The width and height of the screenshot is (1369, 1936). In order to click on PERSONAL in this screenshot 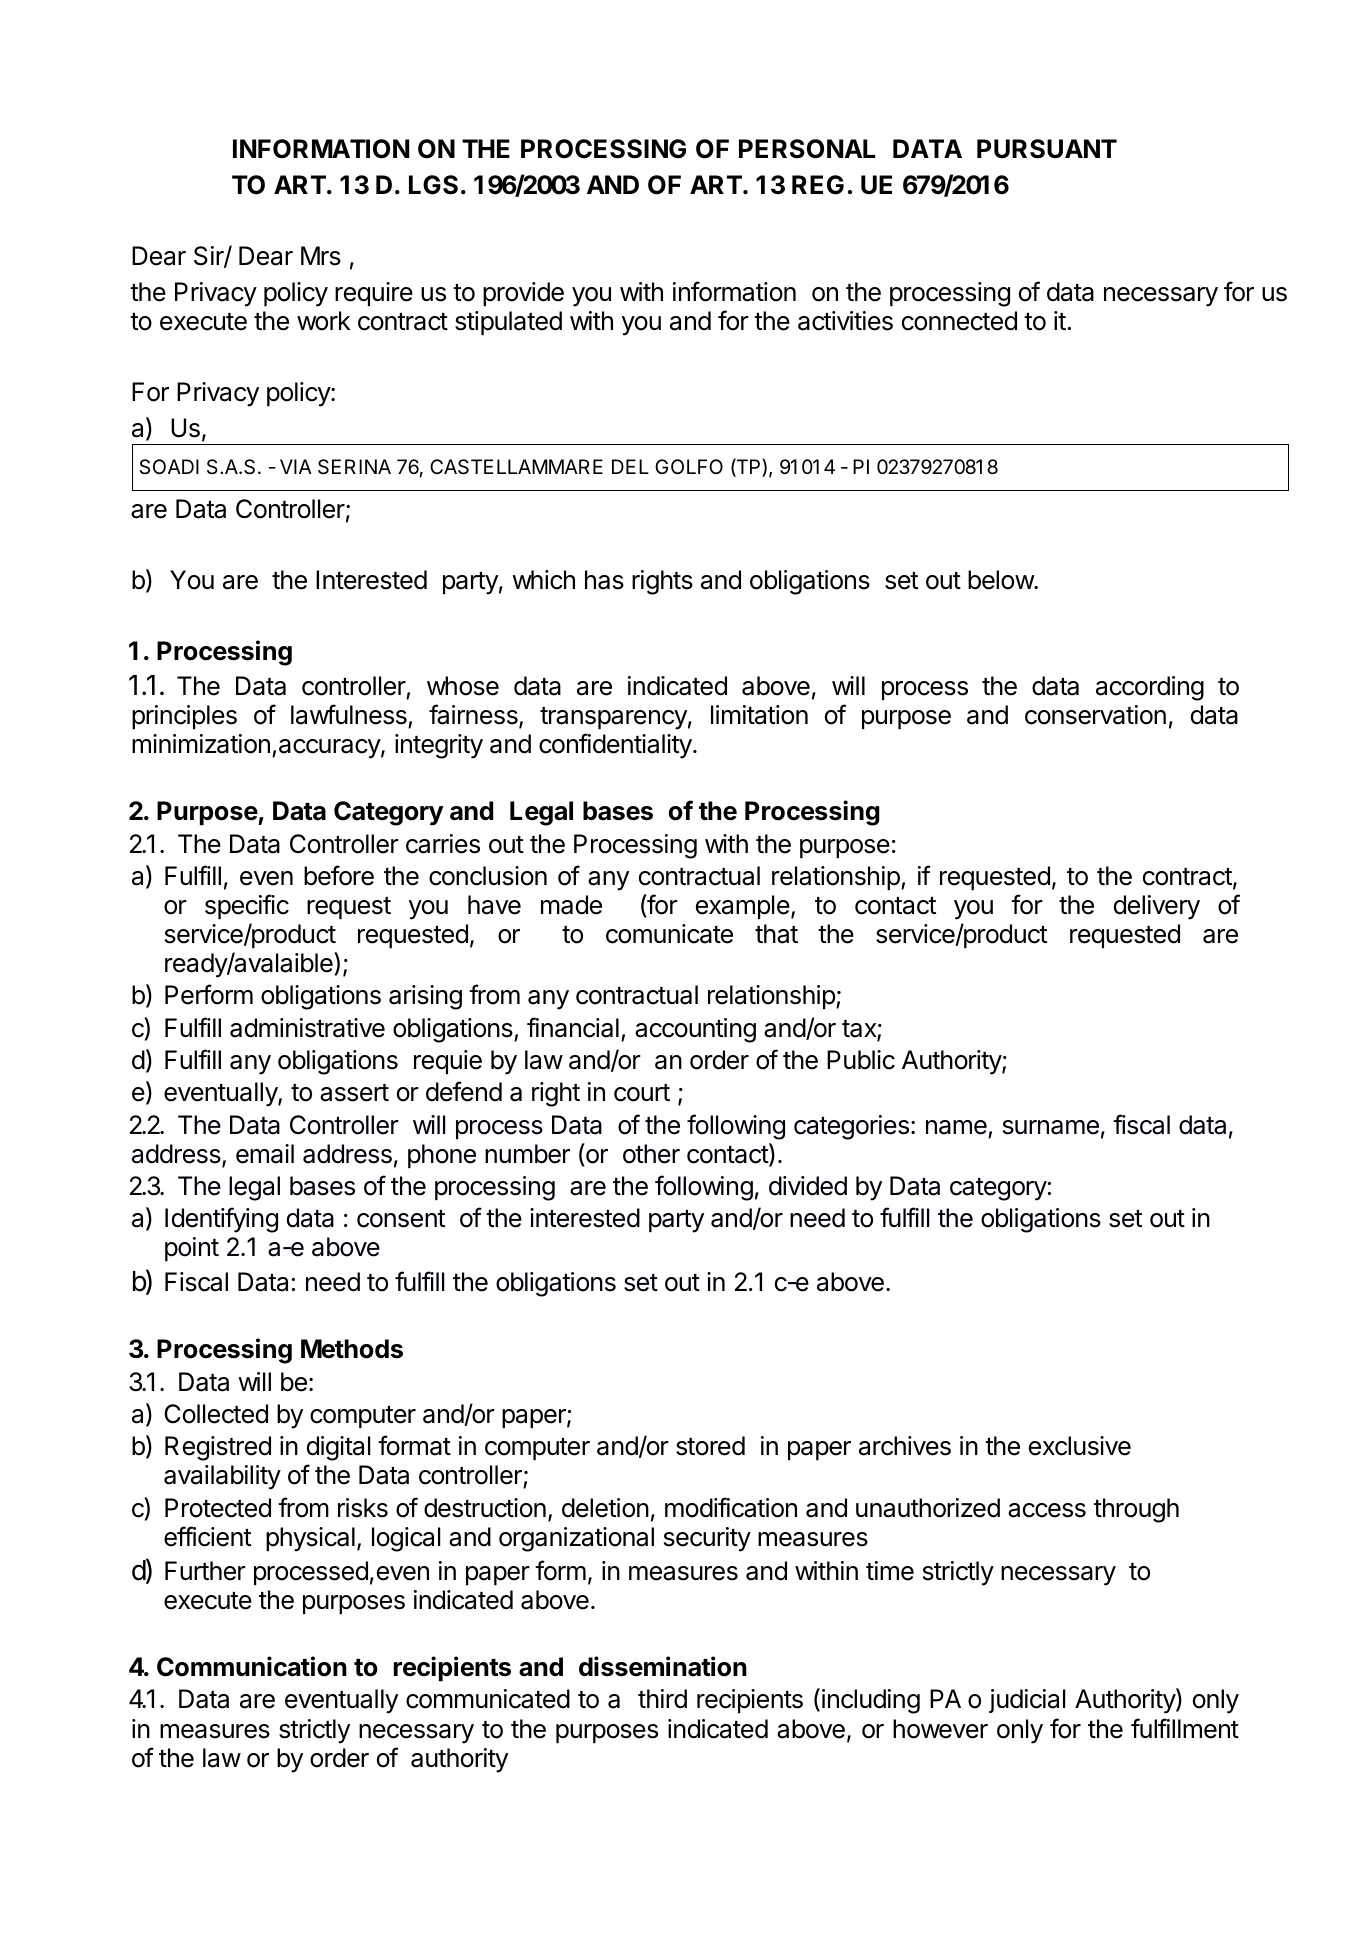, I will do `click(807, 149)`.
